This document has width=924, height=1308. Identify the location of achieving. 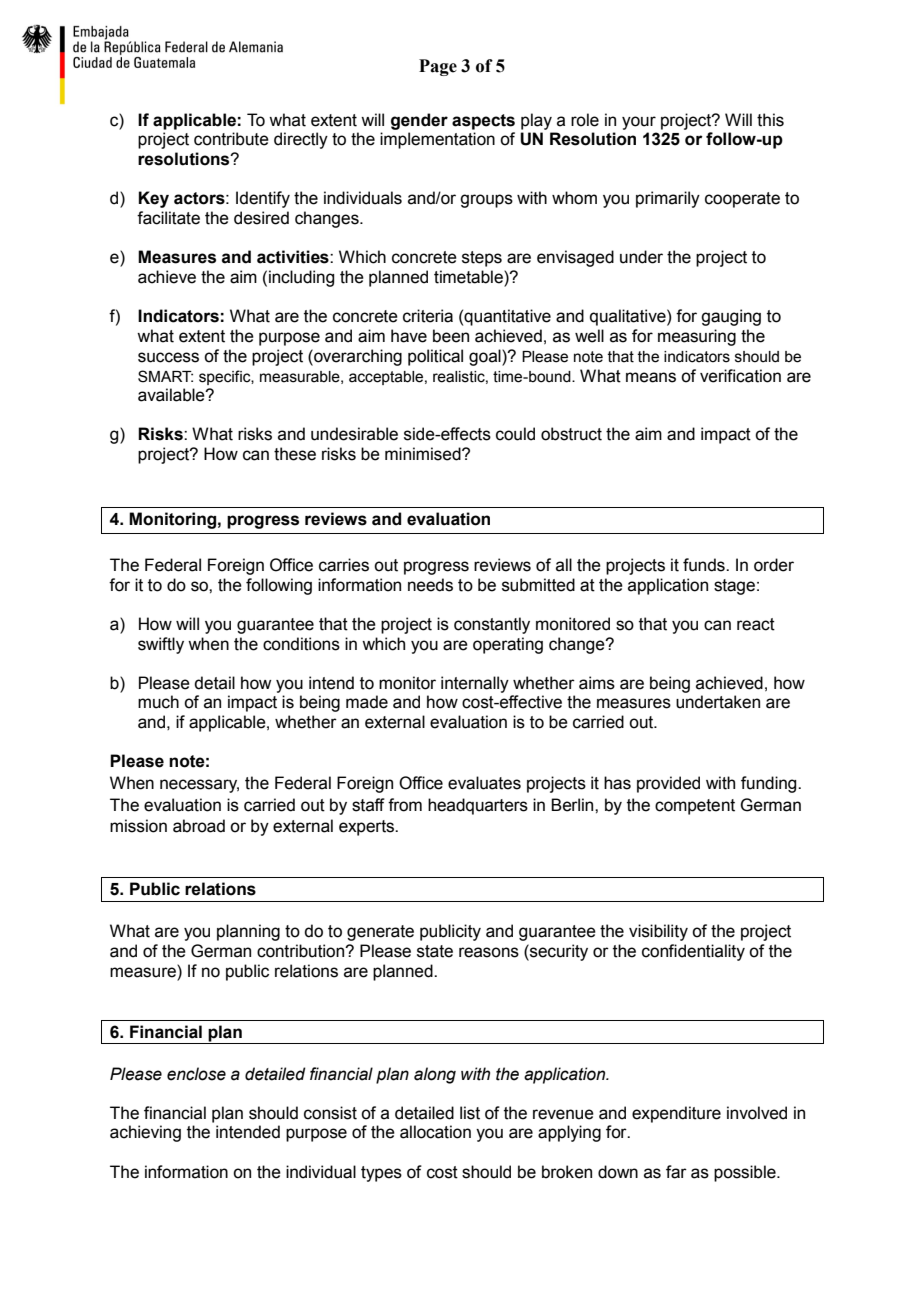
(145, 1133).
